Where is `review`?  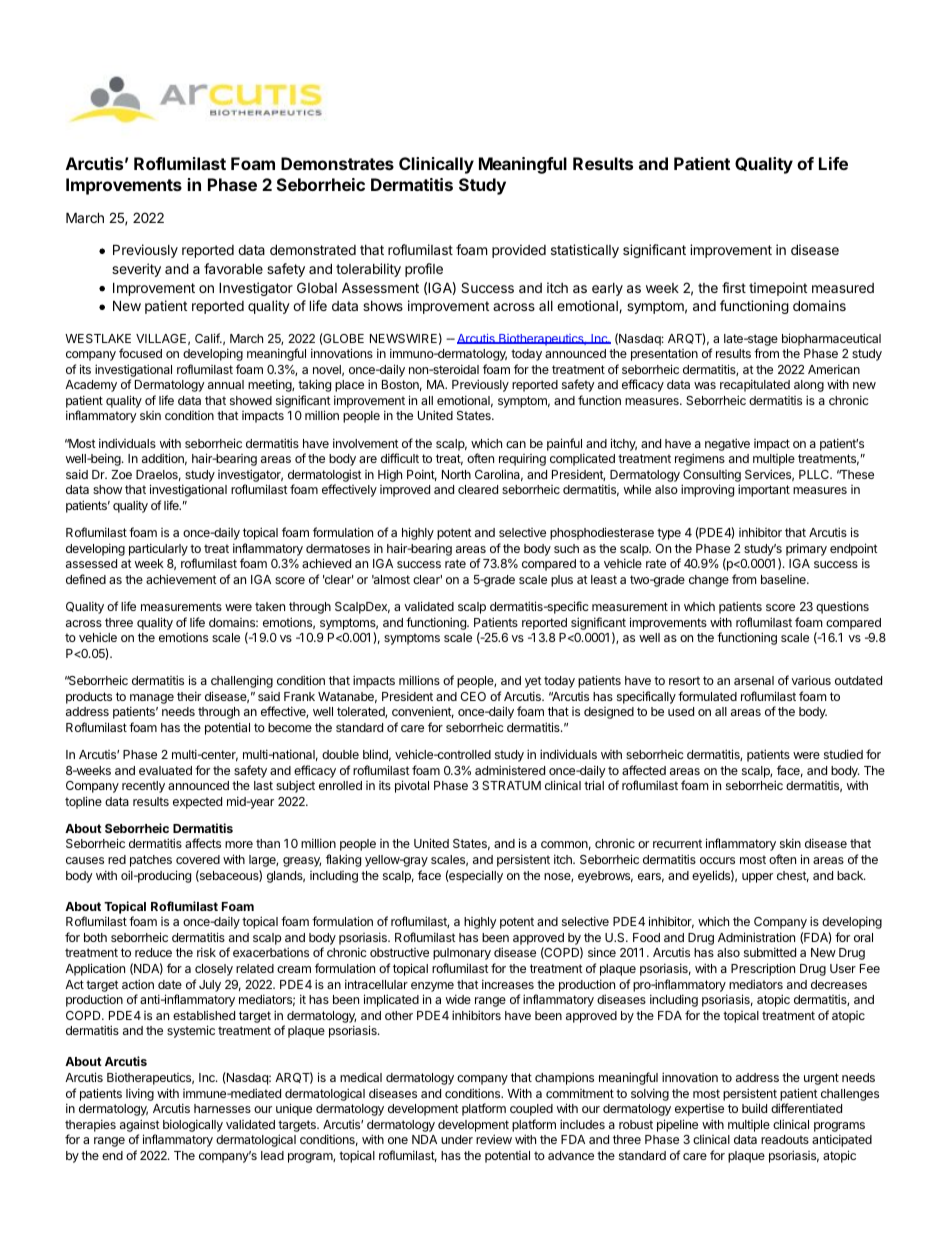
review is located at coordinates (494, 1139).
